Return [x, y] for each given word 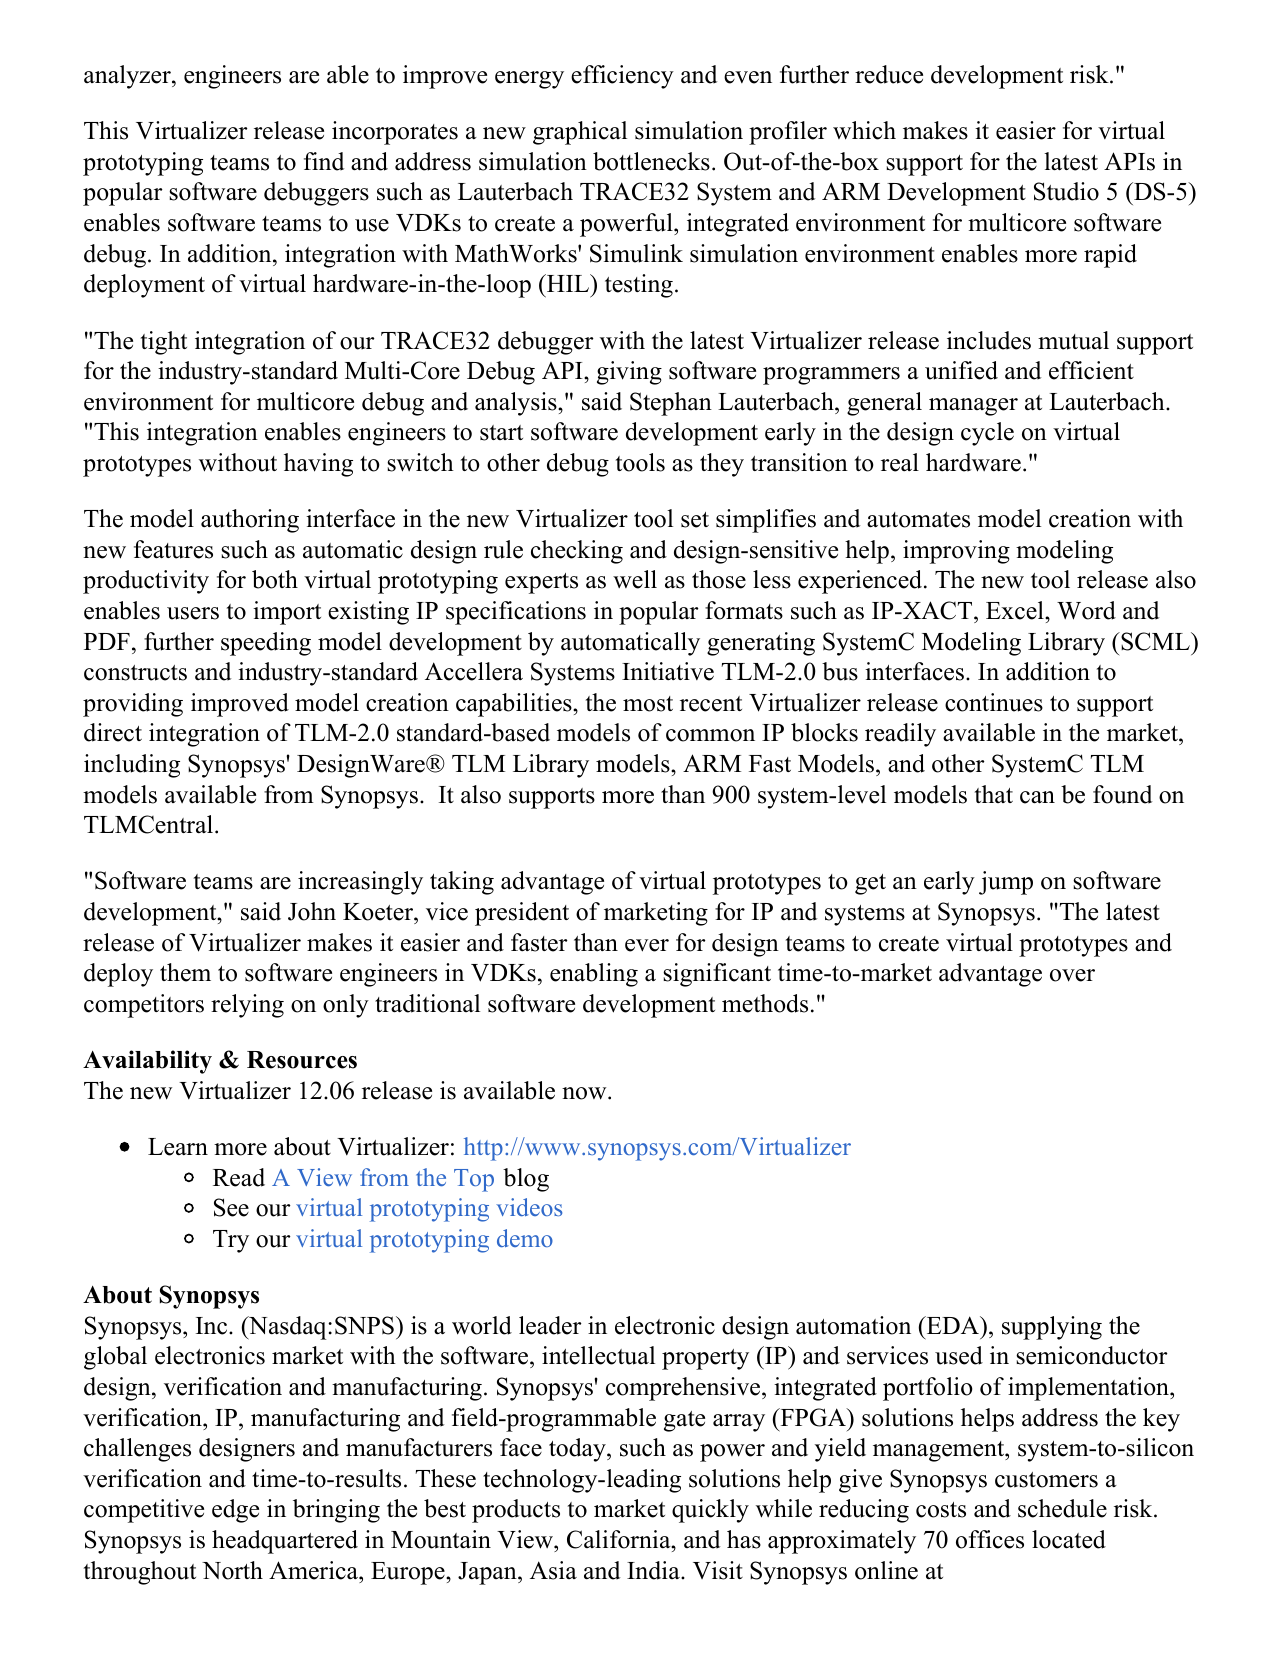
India [654, 1570]
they [722, 465]
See [231, 1207]
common [710, 735]
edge [235, 1511]
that [994, 794]
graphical [580, 133]
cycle [987, 434]
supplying [1052, 1328]
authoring [250, 521]
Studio [1066, 191]
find [324, 161]
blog [526, 1180]
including [132, 766]
